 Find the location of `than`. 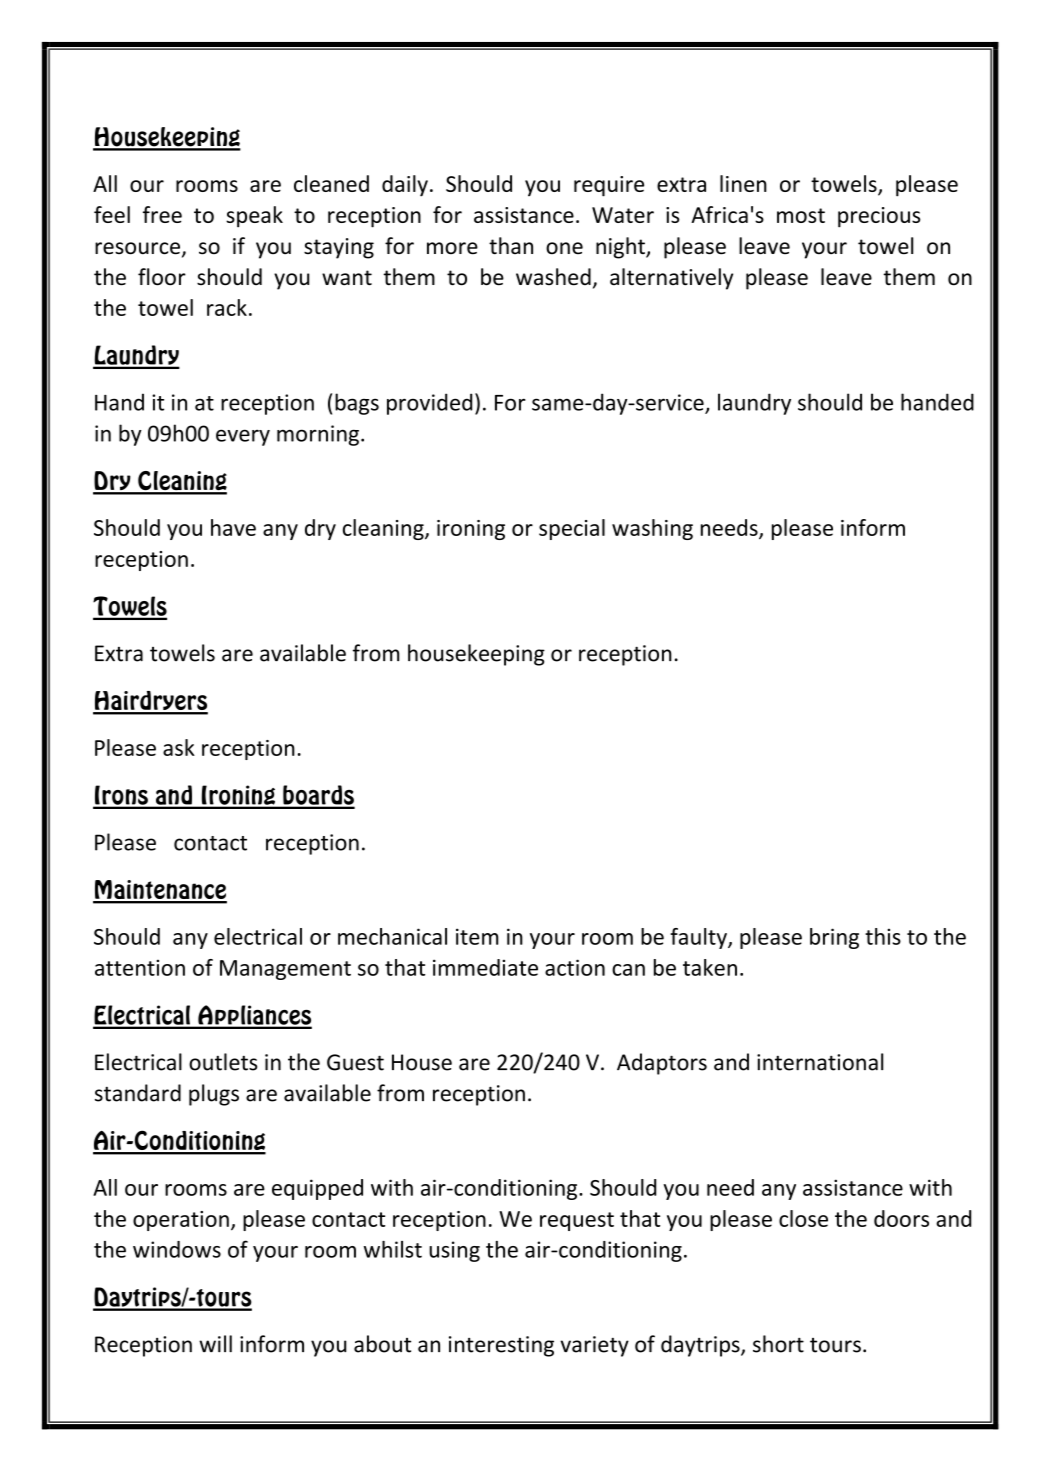

than is located at coordinates (511, 245).
